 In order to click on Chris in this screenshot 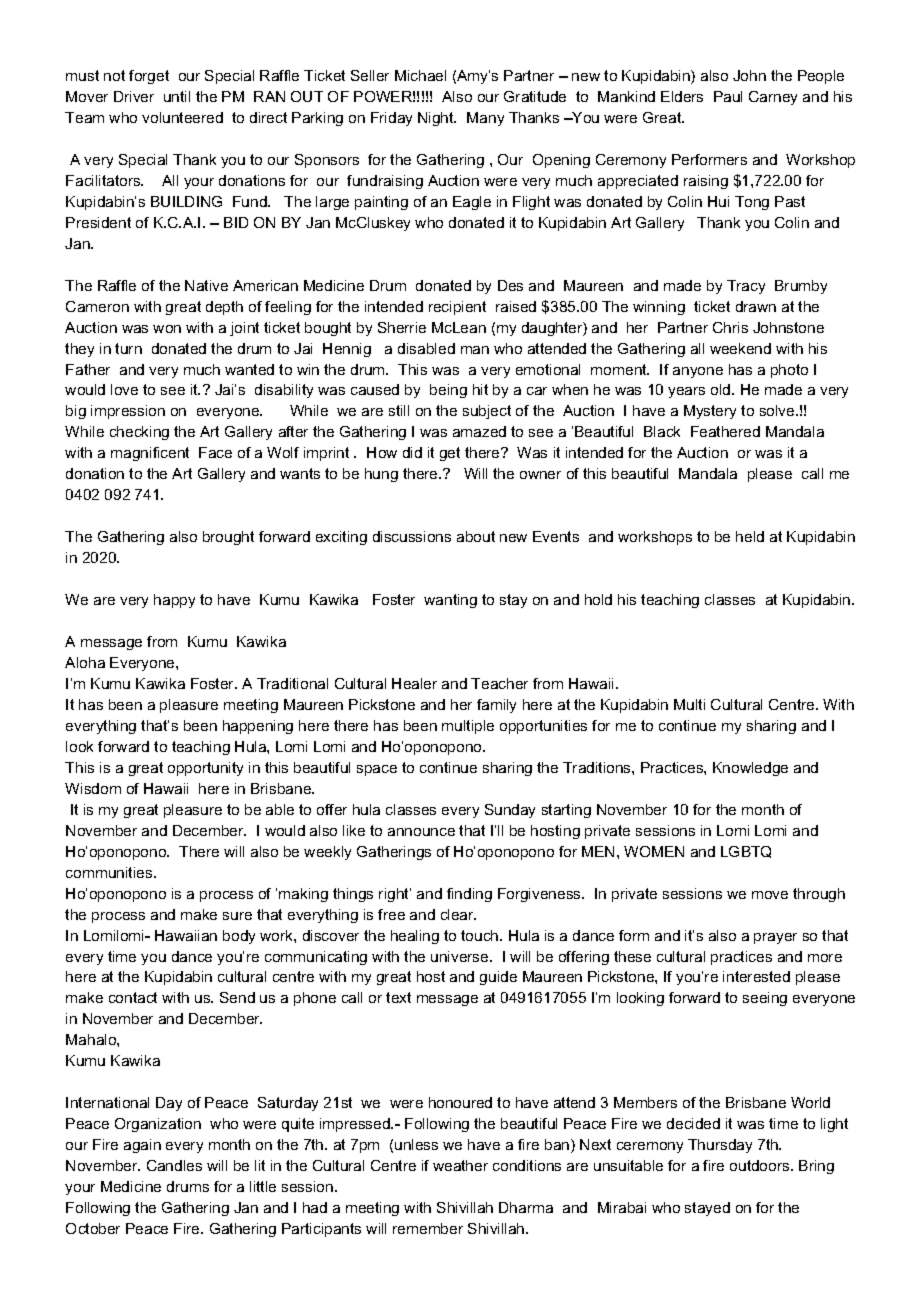, I will do `click(730, 327)`.
